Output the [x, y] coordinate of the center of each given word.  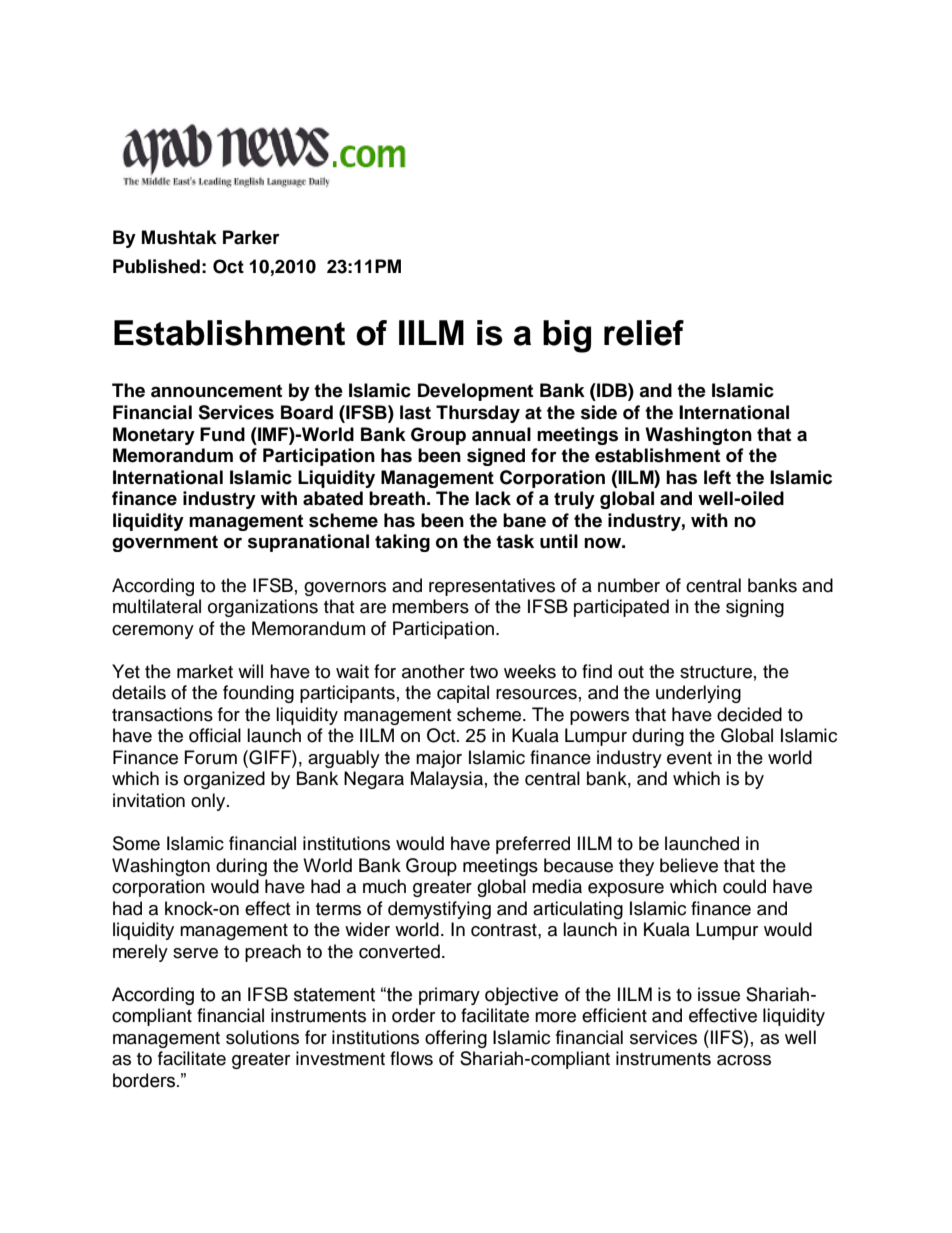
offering [456, 1039]
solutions [262, 1037]
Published [156, 266]
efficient [614, 1015]
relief [644, 333]
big [567, 336]
